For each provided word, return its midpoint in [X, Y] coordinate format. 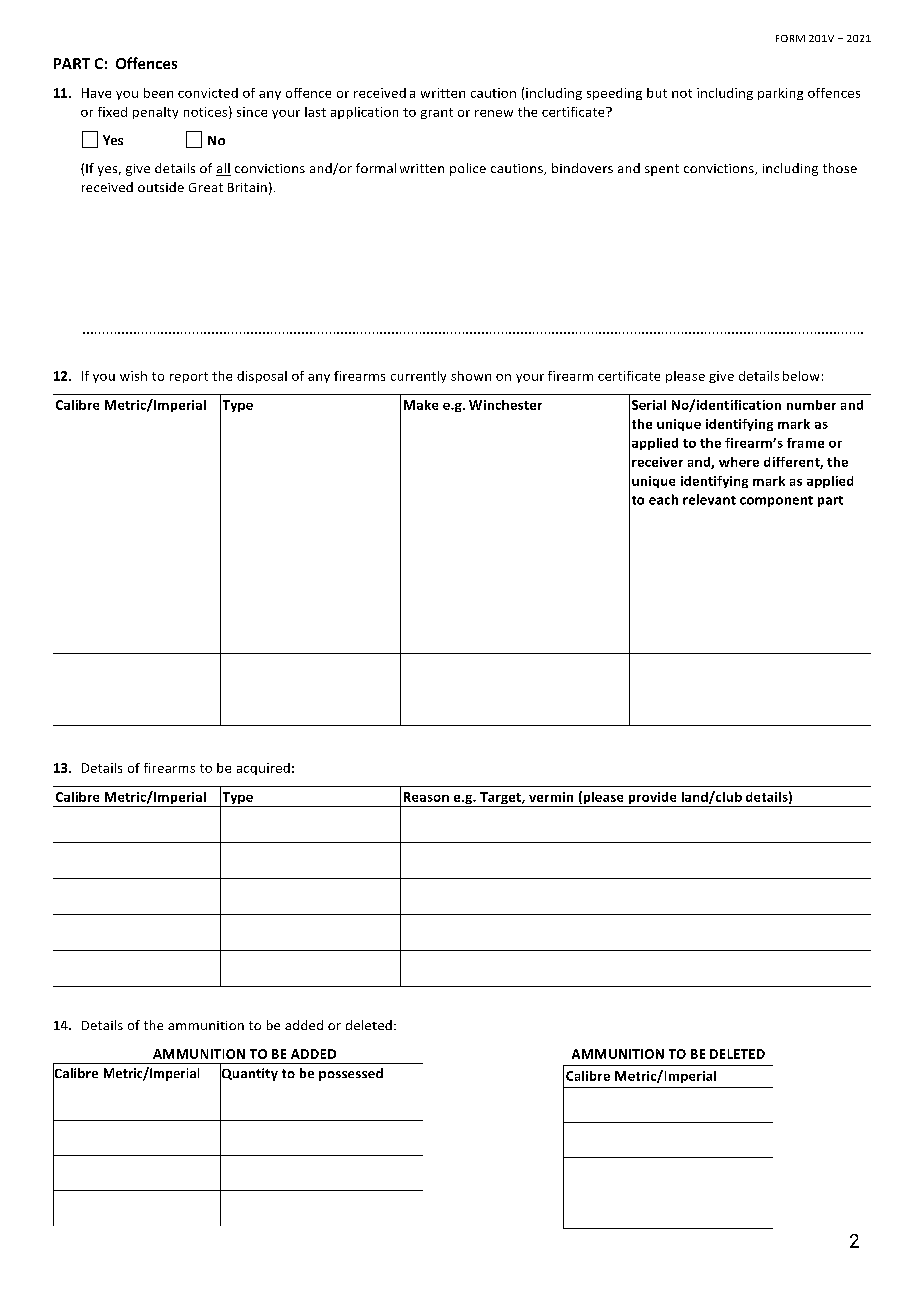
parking [780, 94]
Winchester [505, 405]
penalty [155, 113]
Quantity [249, 1074]
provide [652, 799]
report [189, 377]
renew [494, 113]
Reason [426, 797]
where [739, 462]
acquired [263, 769]
